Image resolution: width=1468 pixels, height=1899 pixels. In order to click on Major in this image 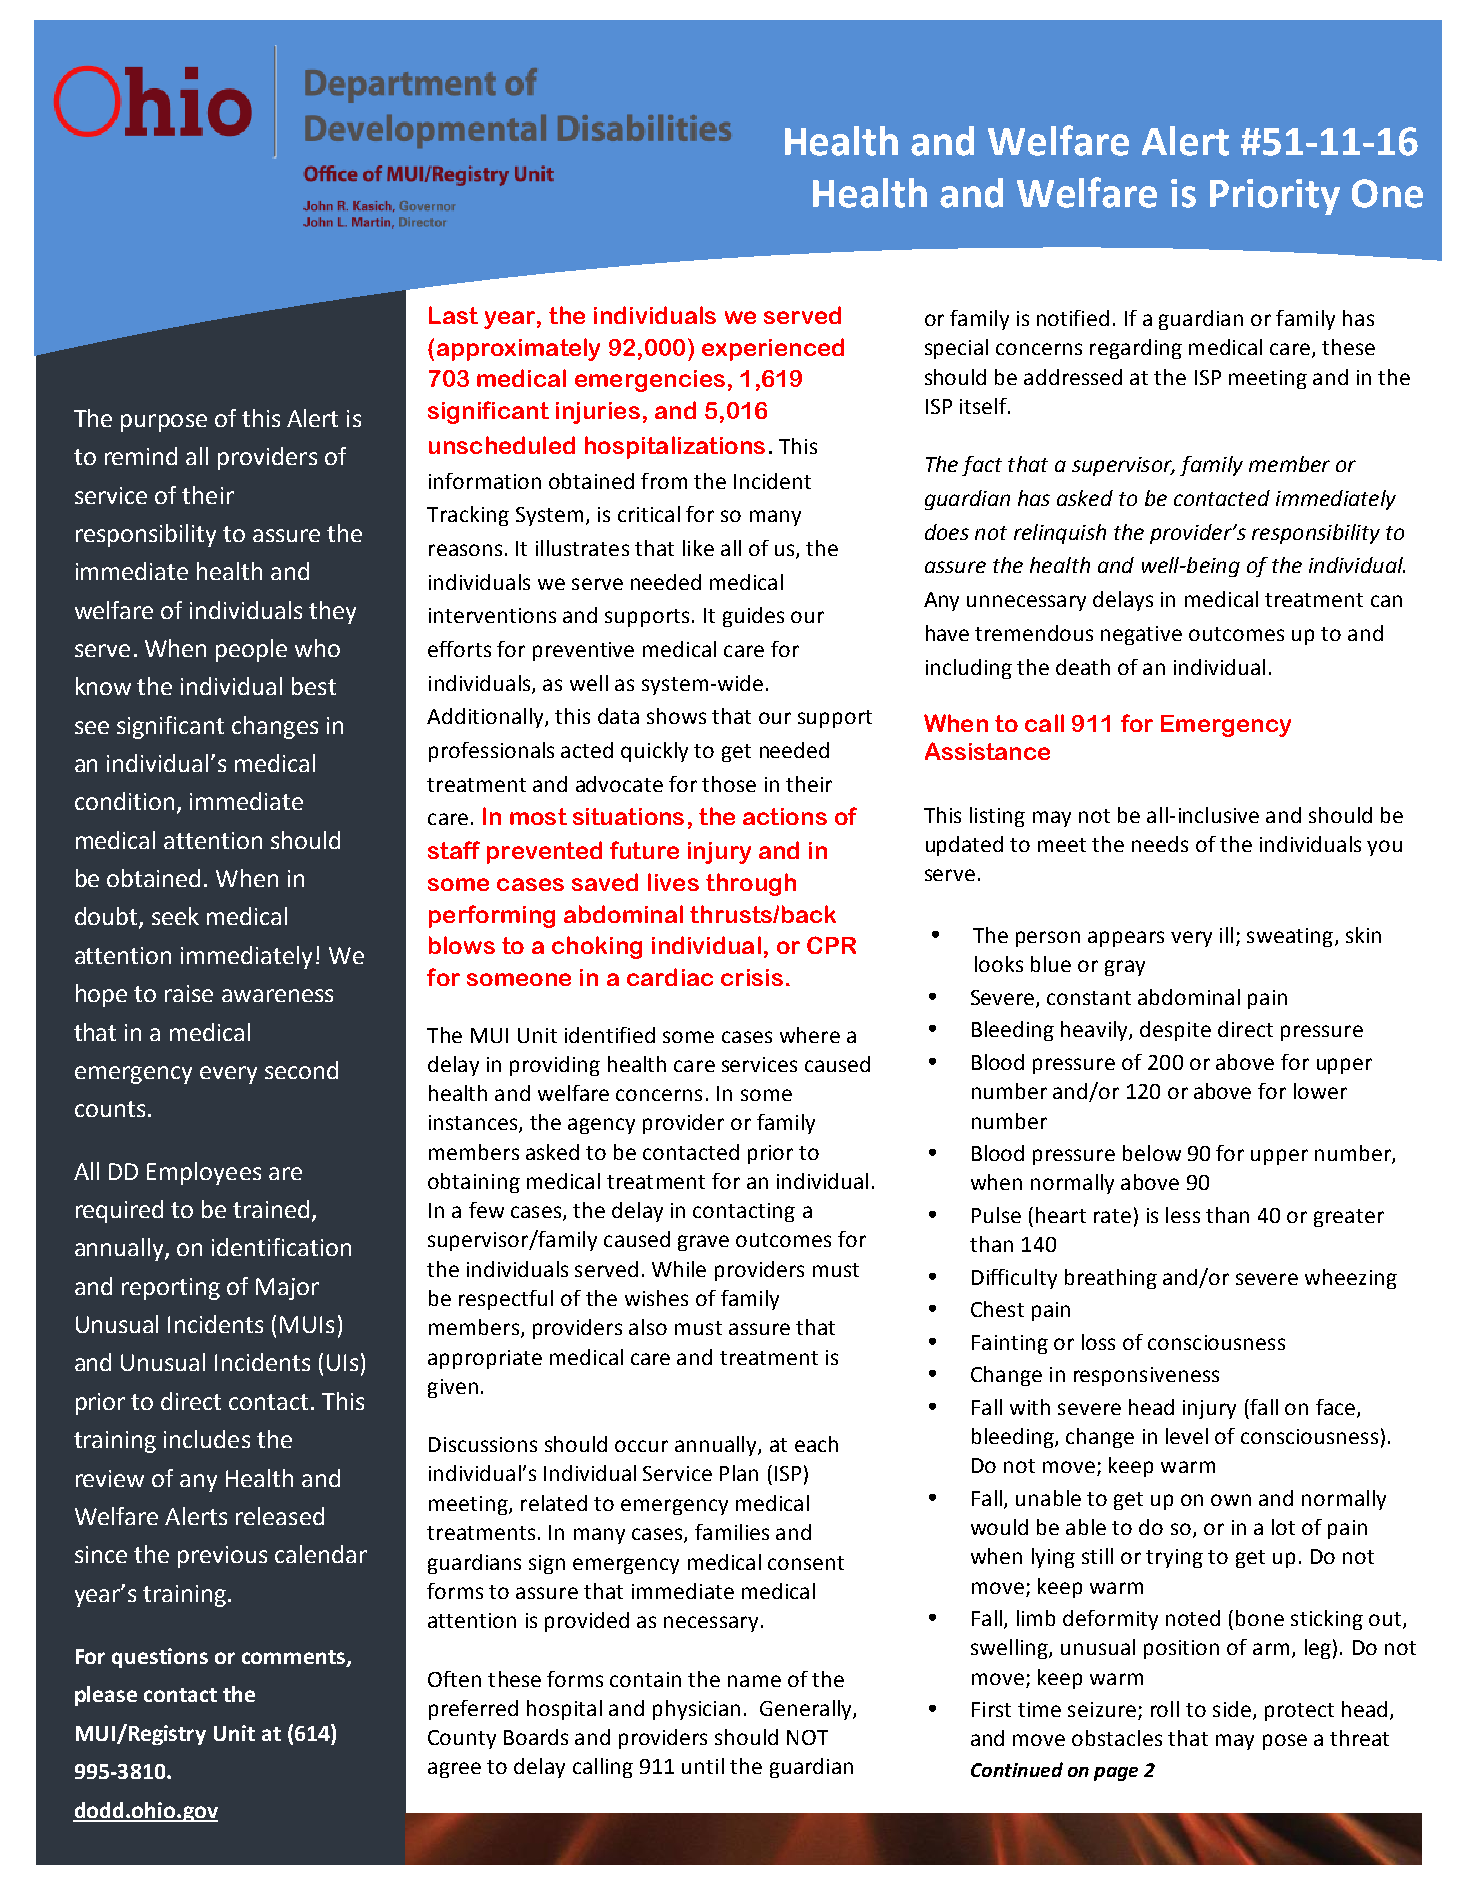, I will do `click(287, 1289)`.
